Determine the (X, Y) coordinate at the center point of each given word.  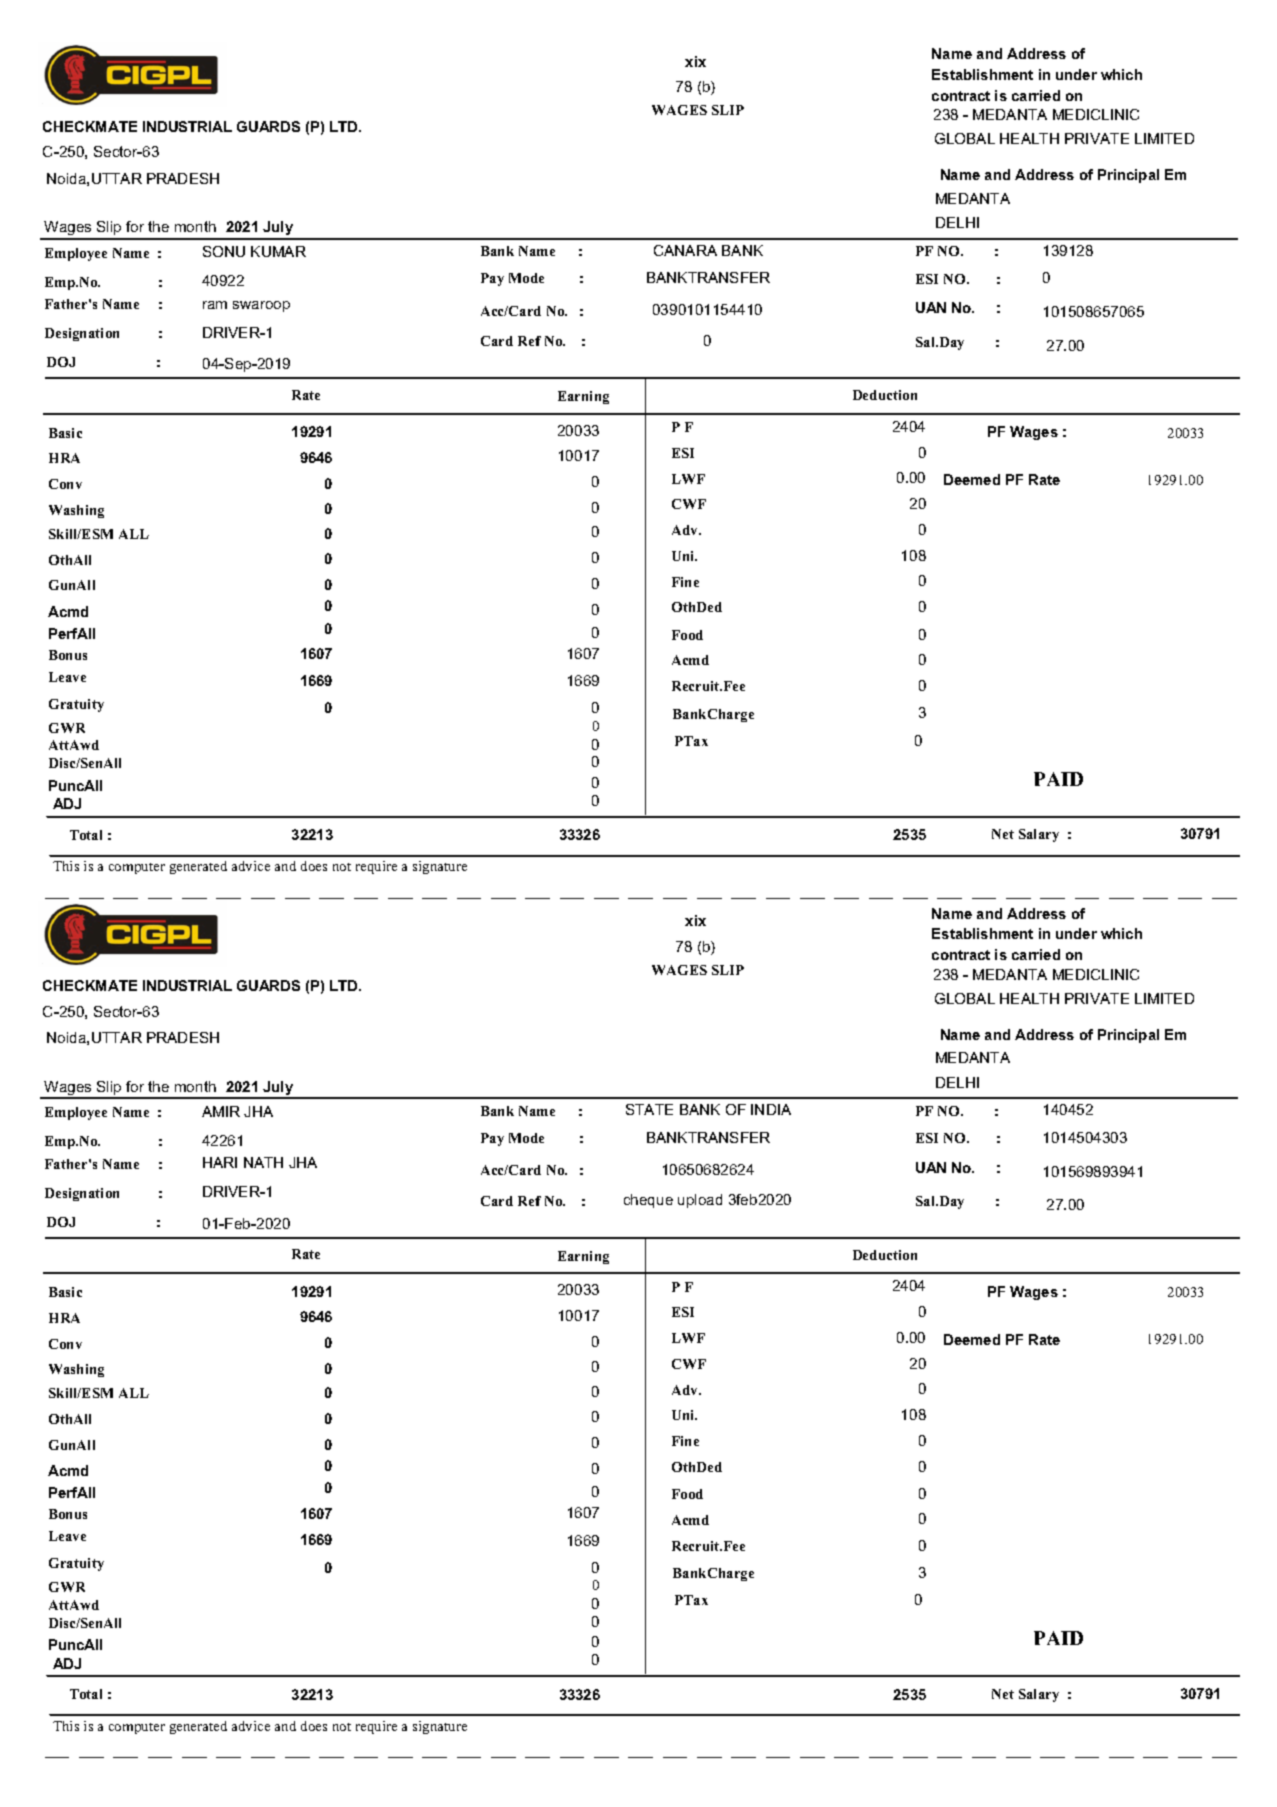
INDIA (771, 1109)
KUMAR (278, 251)
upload (700, 1201)
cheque (648, 1201)
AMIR (221, 1111)
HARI (220, 1162)
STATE (649, 1109)
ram (215, 305)
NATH (263, 1162)
